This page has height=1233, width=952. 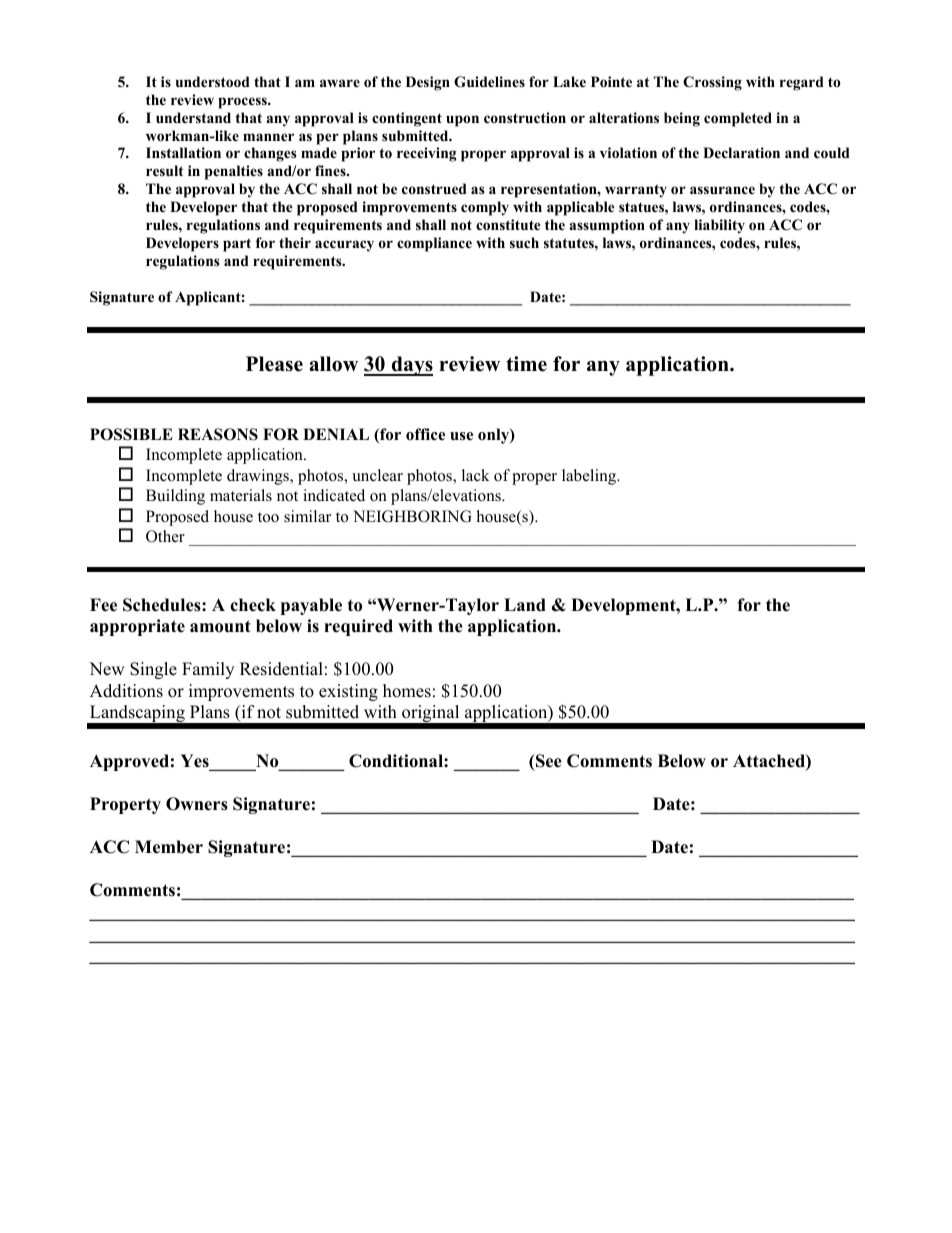 I want to click on Owners, so click(x=197, y=804).
